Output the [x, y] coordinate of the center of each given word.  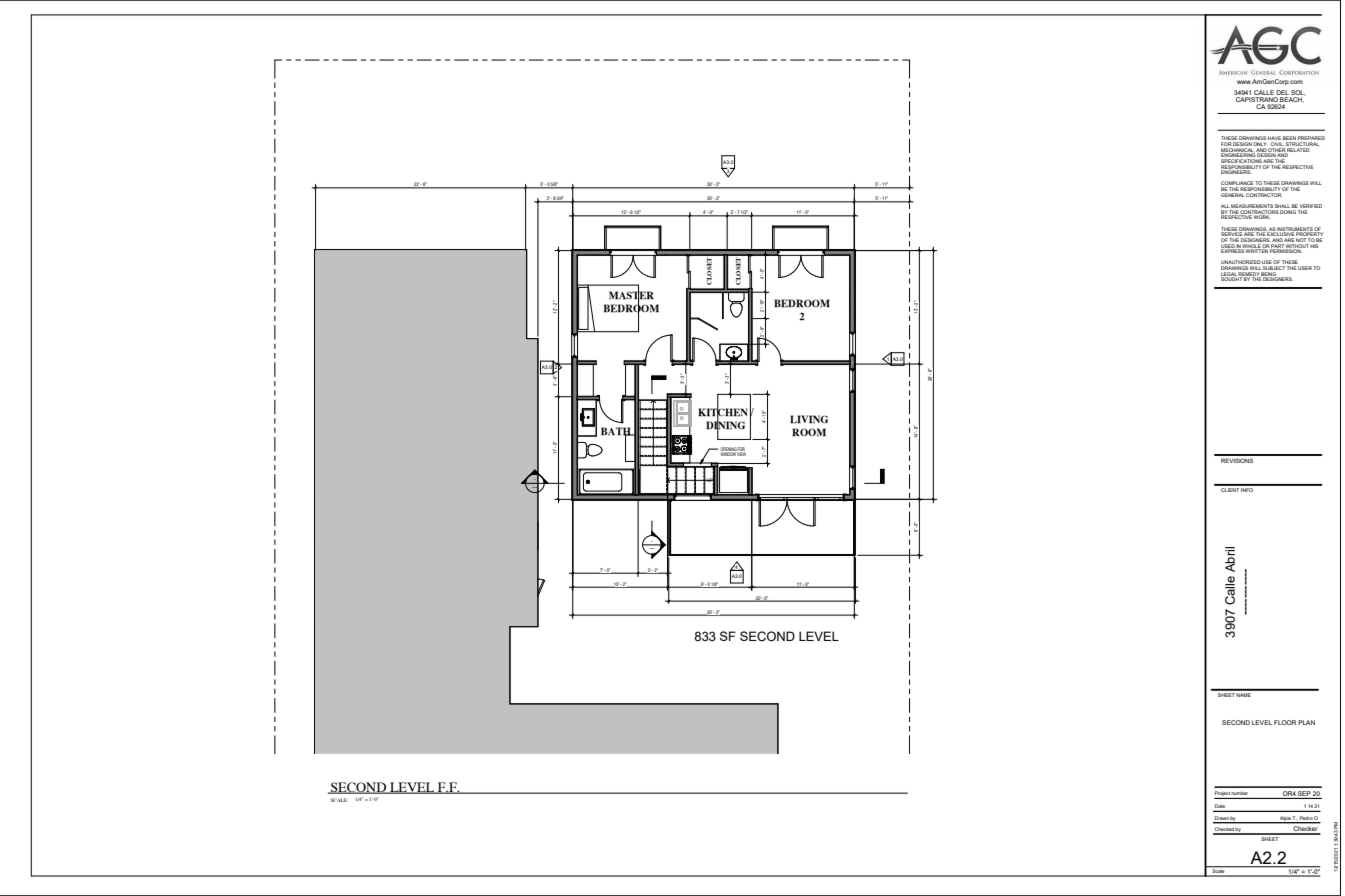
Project [1222, 795]
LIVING [809, 419]
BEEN [1290, 139]
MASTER [631, 295]
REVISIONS [1237, 460]
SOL [1298, 93]
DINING [725, 426]
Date [1220, 806]
